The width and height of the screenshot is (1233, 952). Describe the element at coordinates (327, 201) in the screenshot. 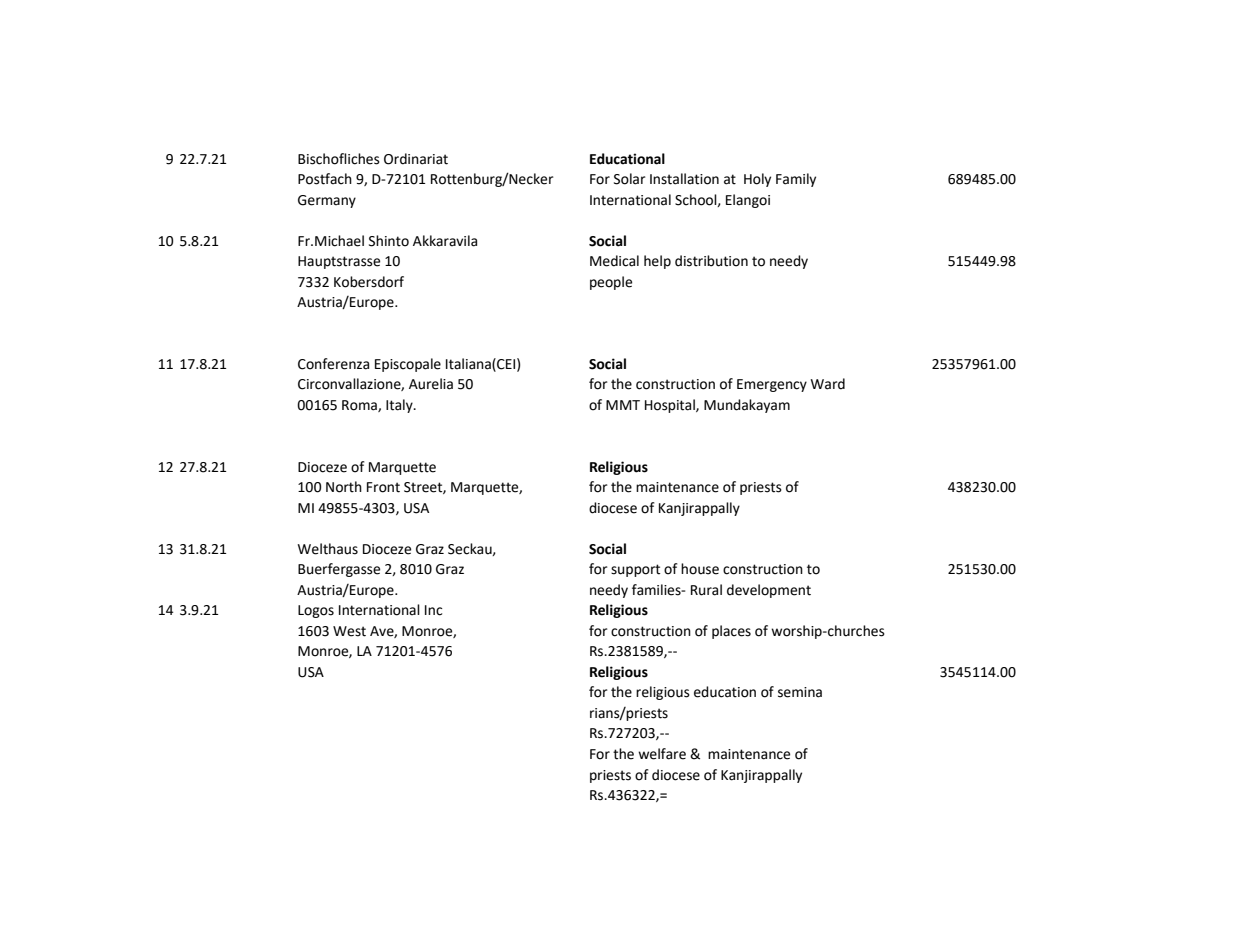

I see `Germany` at that location.
